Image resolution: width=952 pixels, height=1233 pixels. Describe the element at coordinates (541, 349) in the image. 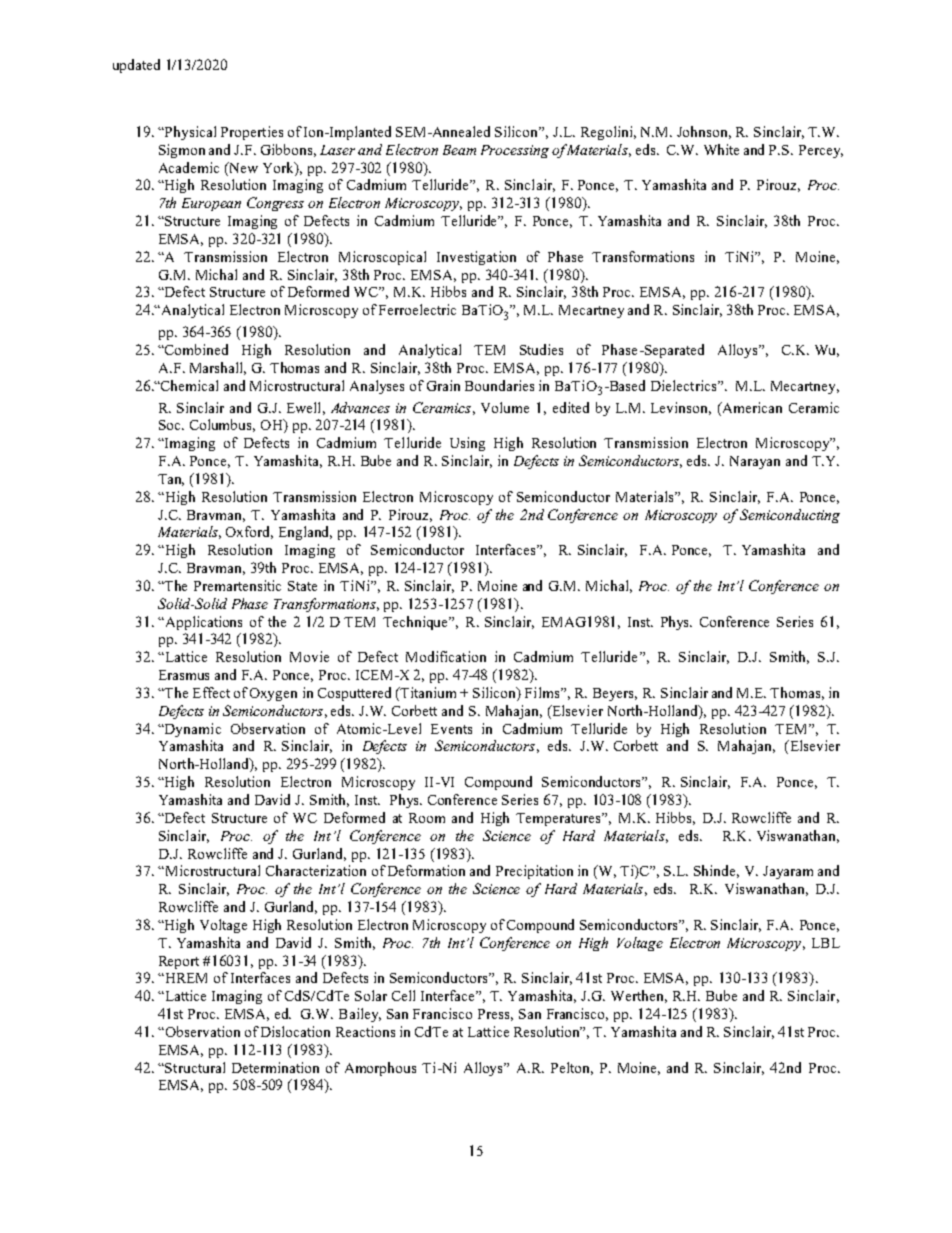

I see `Studies` at that location.
